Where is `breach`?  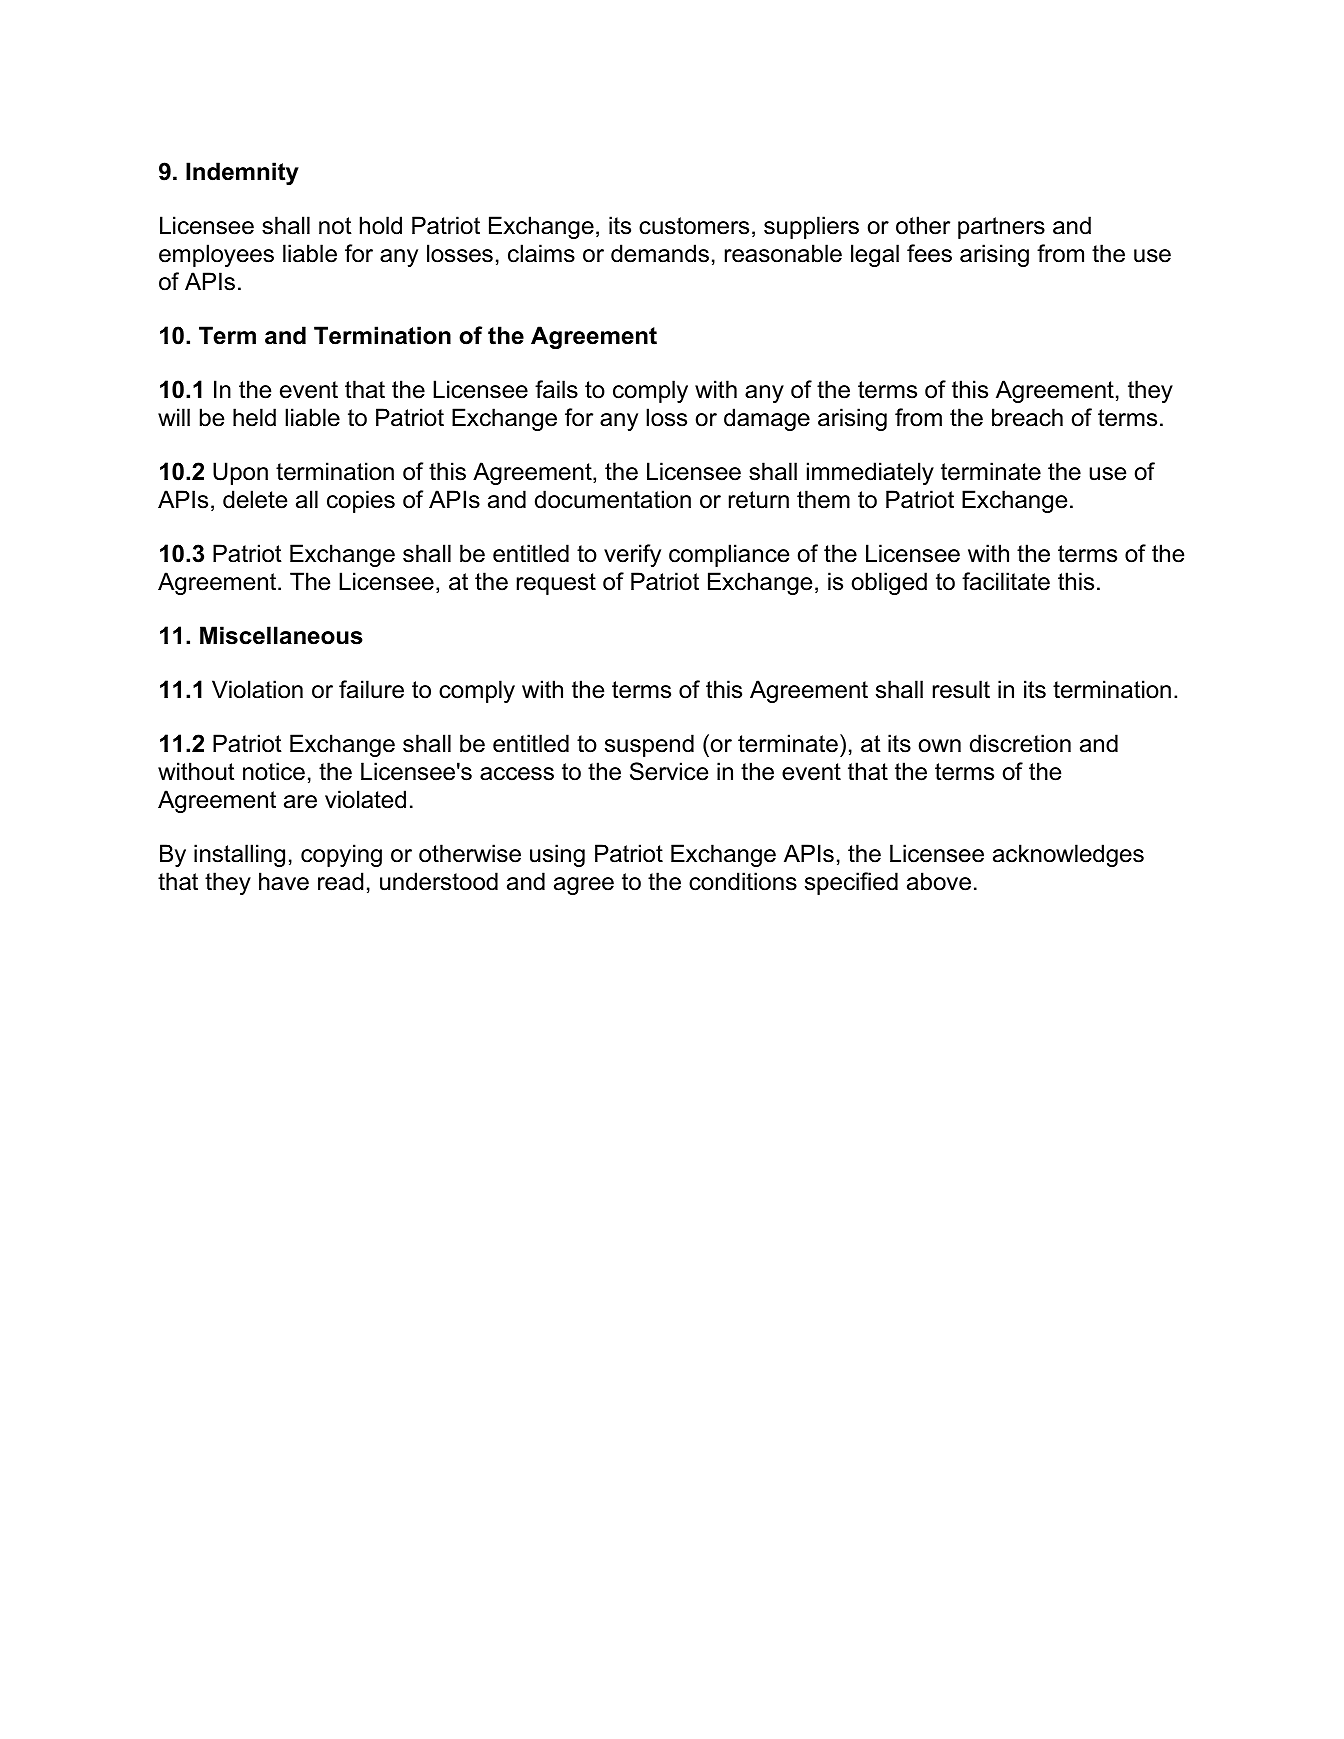
breach is located at coordinates (1027, 417).
